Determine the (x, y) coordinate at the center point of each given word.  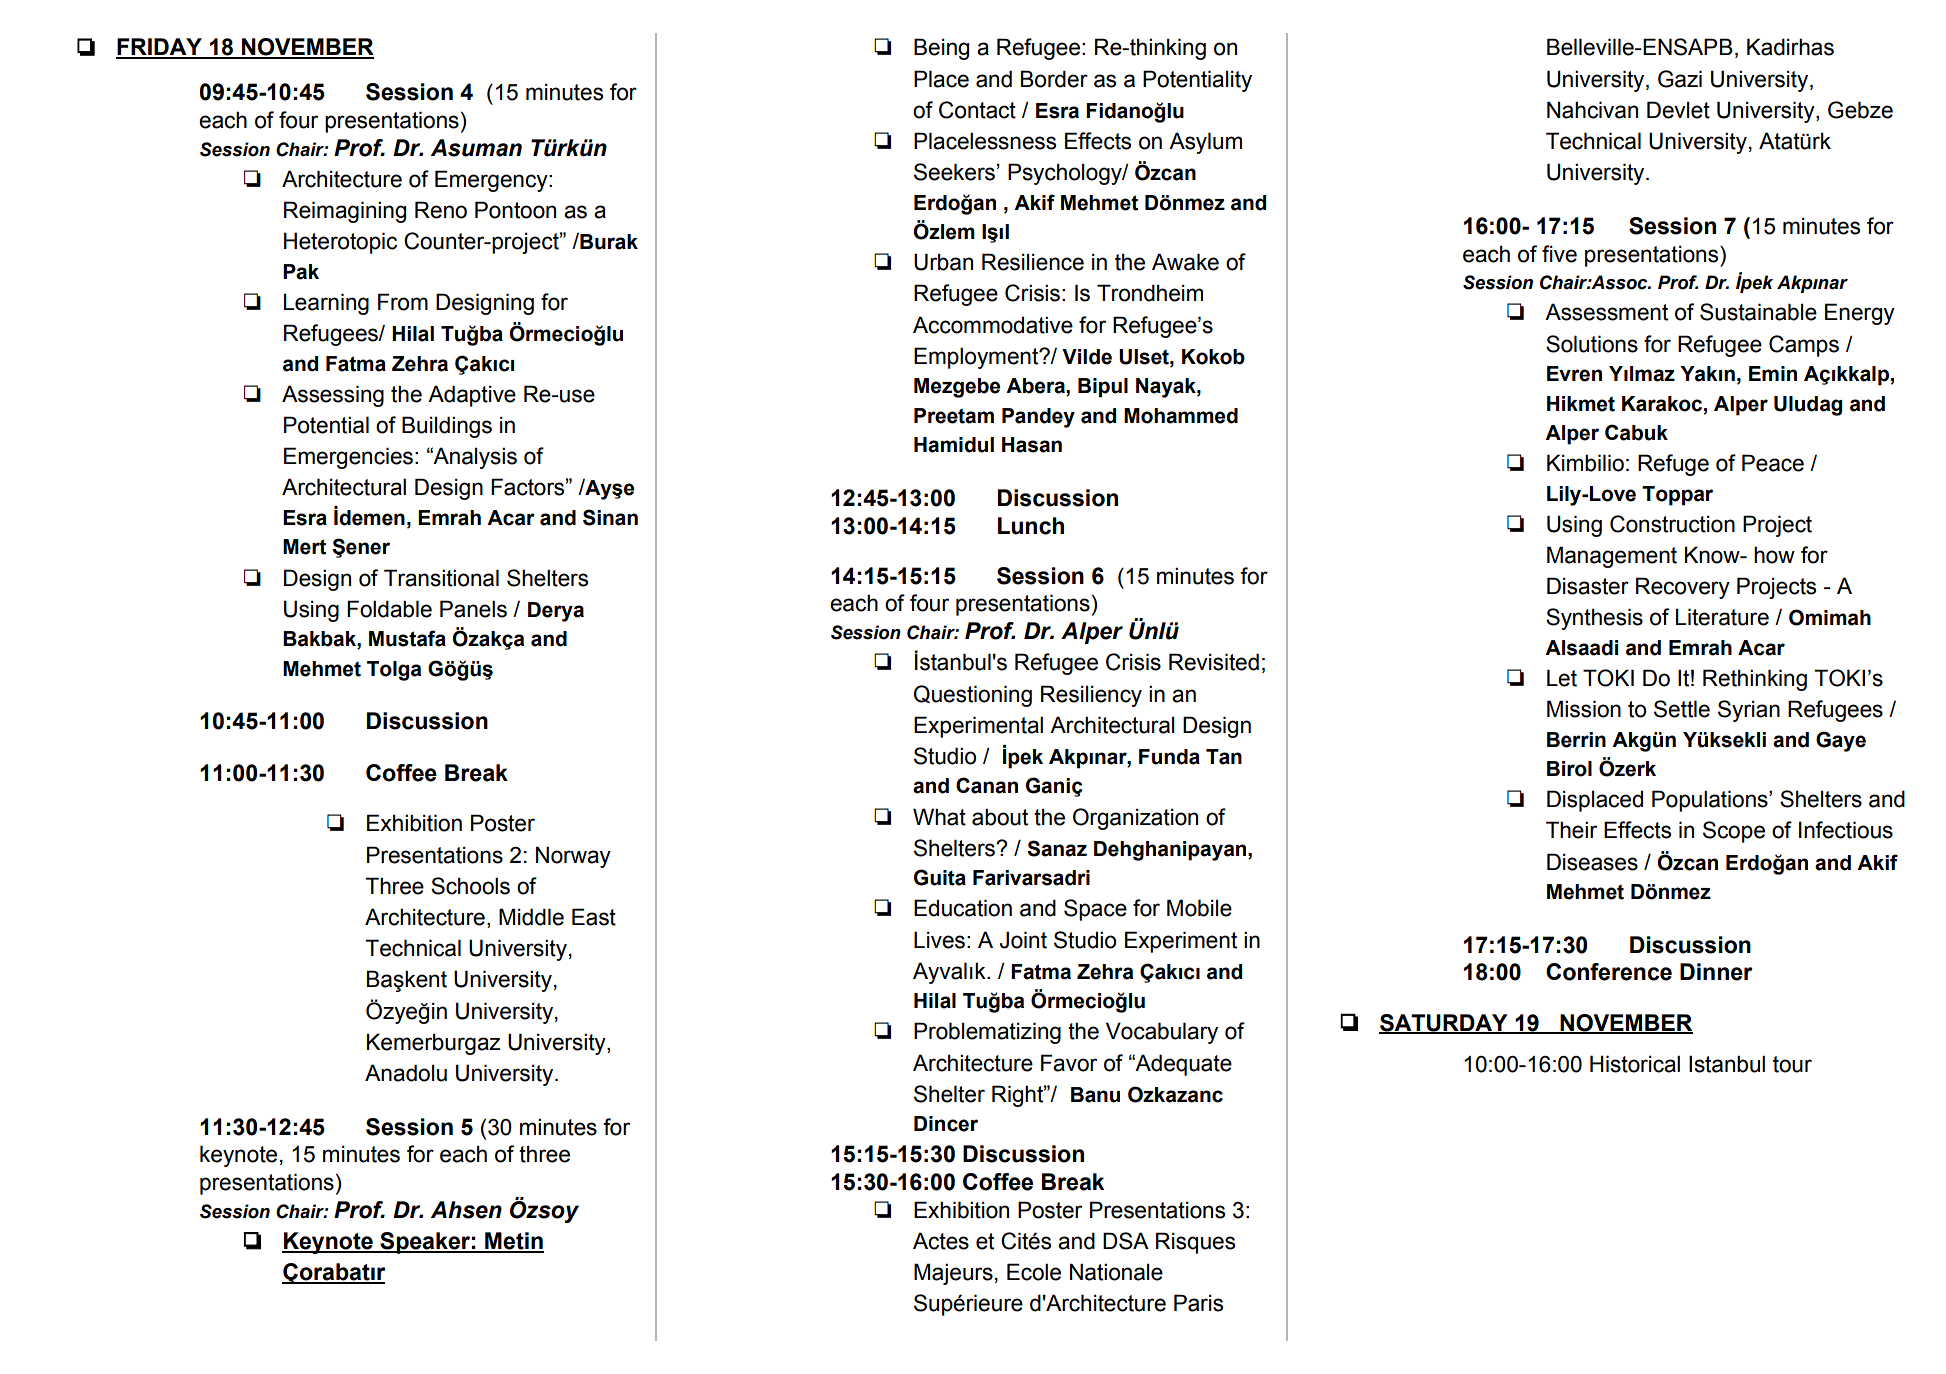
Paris (1198, 1303)
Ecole (1034, 1272)
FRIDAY (160, 48)
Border (1054, 79)
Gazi (1680, 79)
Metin (513, 1242)
